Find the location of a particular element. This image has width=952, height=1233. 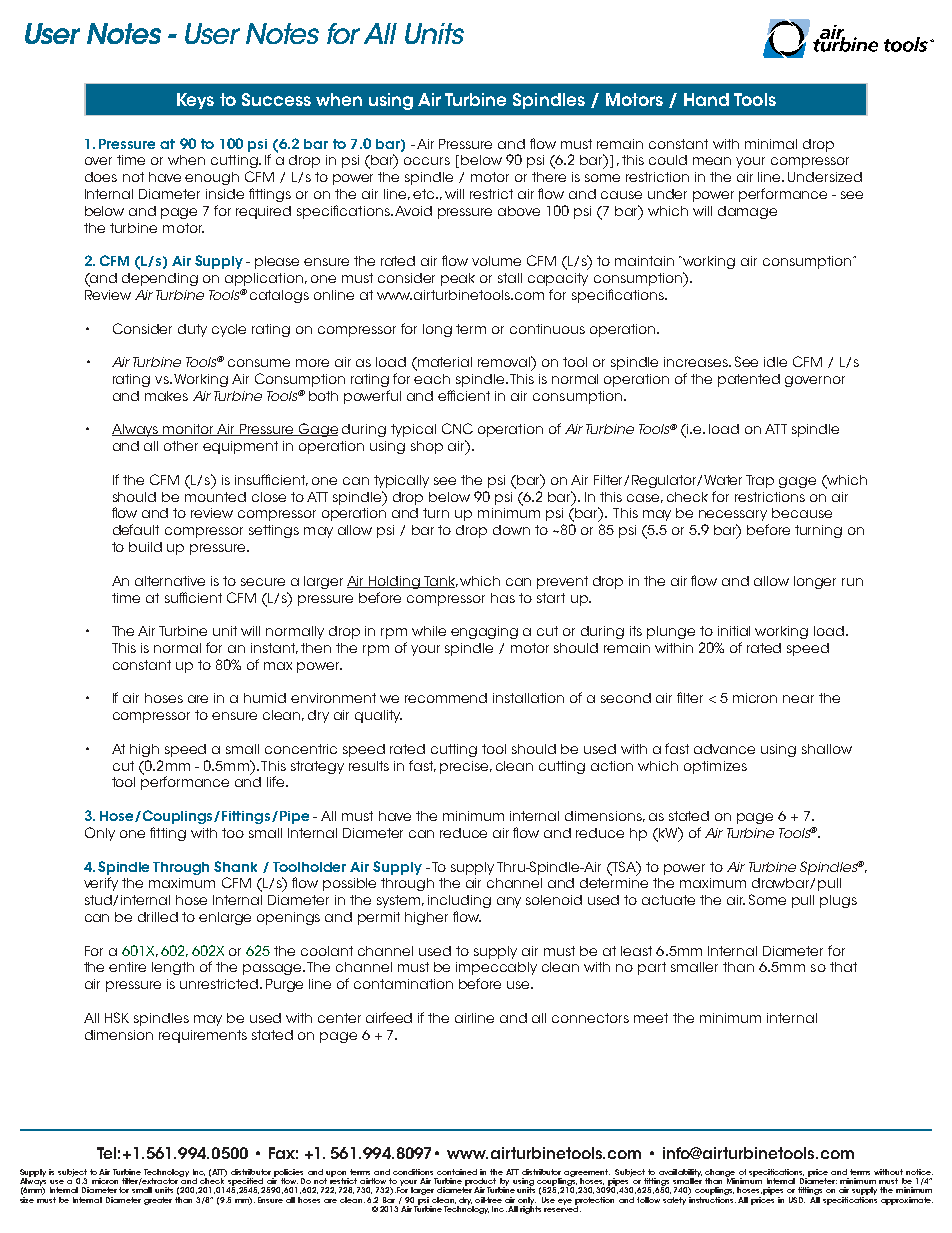

greater is located at coordinates (158, 1201).
